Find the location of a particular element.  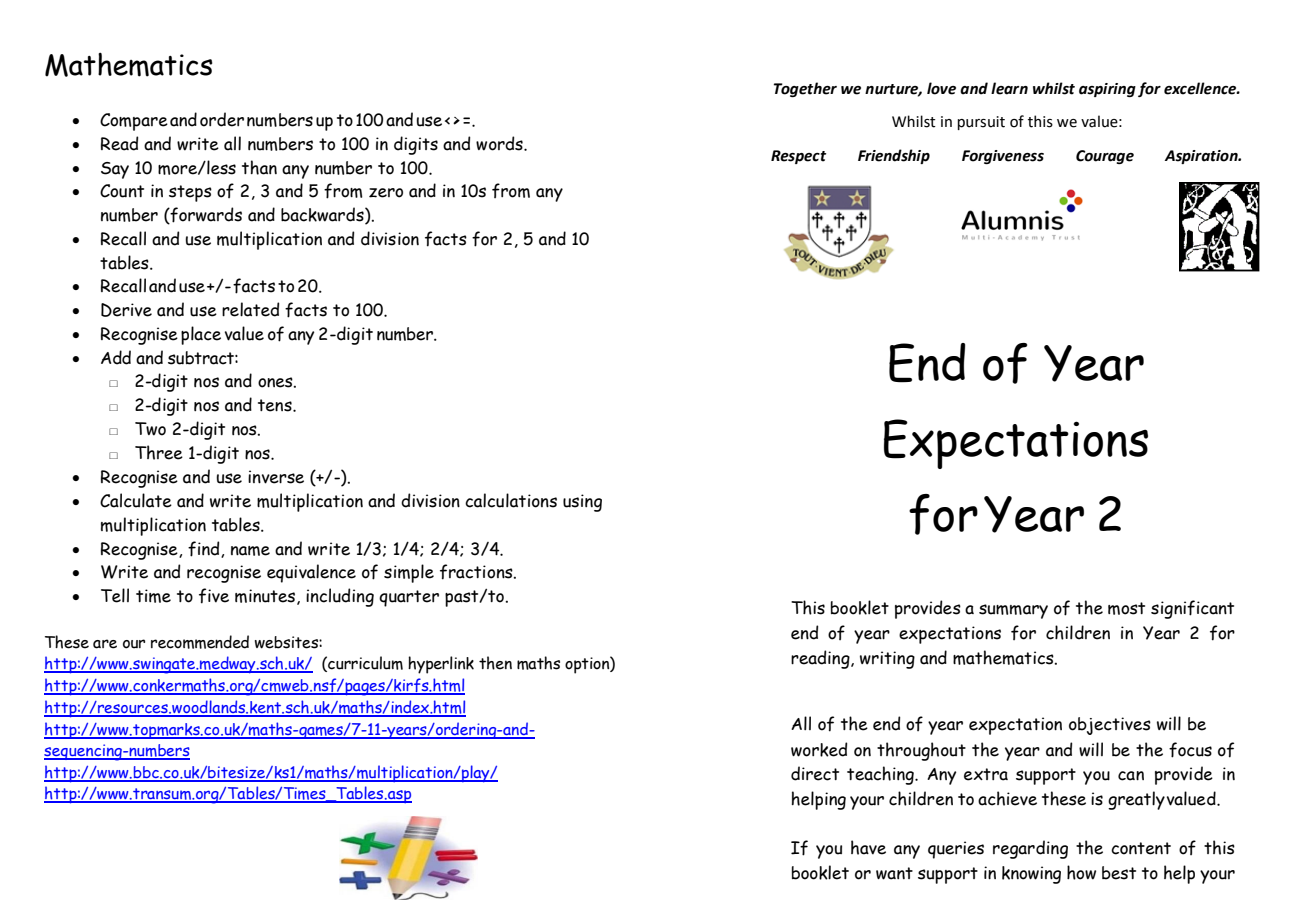

summary is located at coordinates (1013, 611).
